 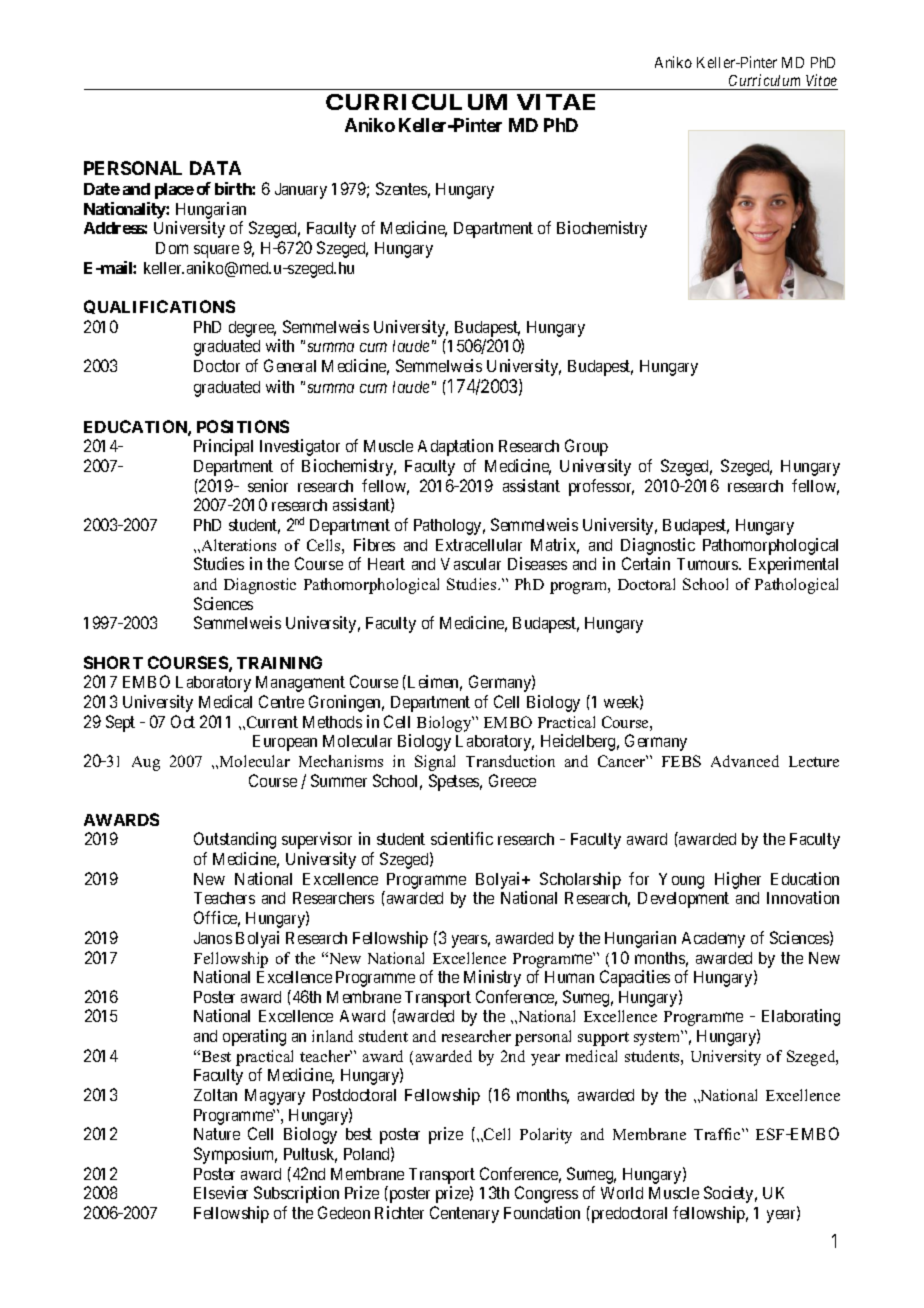 I want to click on Adaptation, so click(x=455, y=447).
